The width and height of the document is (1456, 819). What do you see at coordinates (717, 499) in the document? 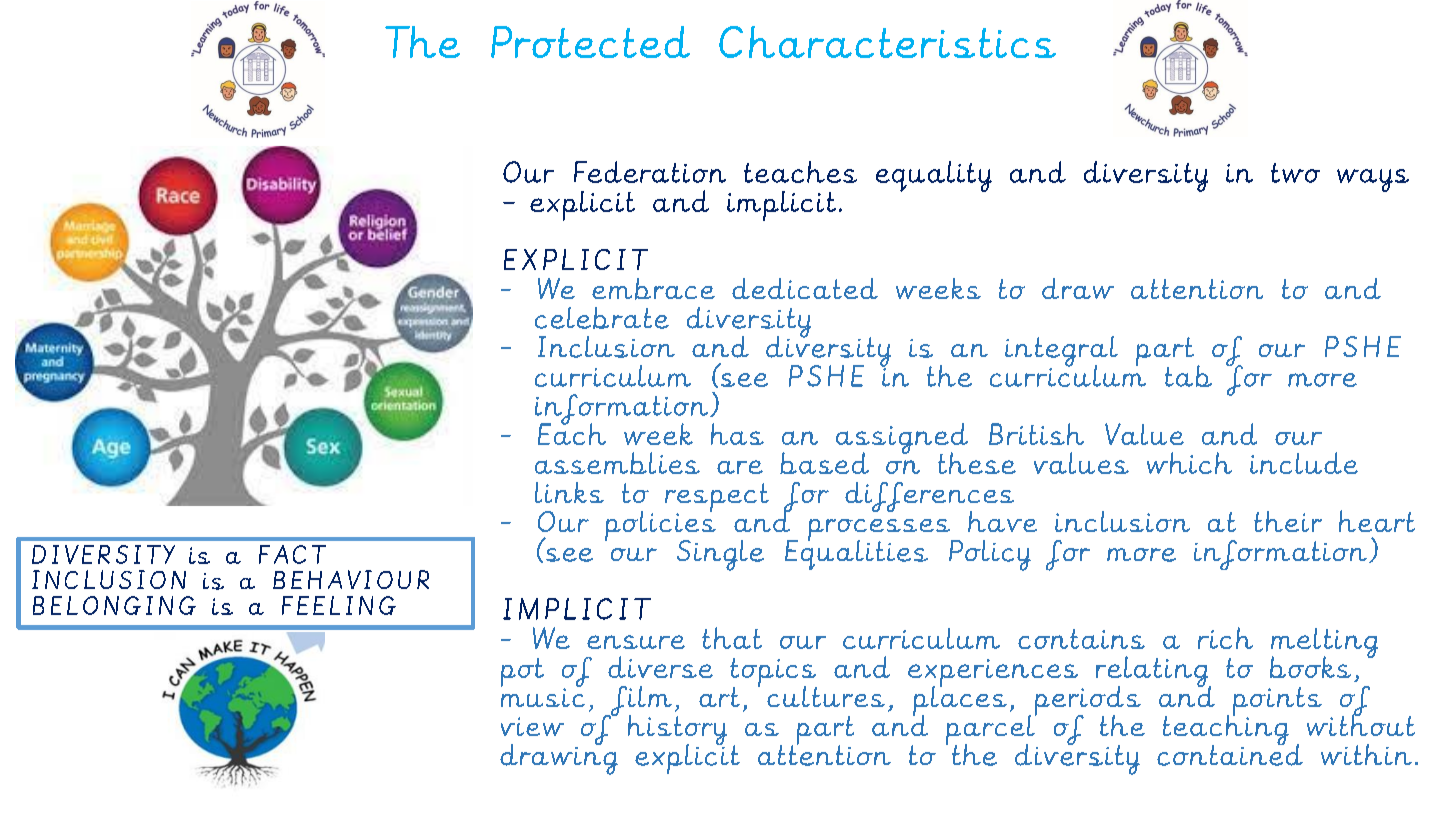
I see `respect` at bounding box center [717, 499].
